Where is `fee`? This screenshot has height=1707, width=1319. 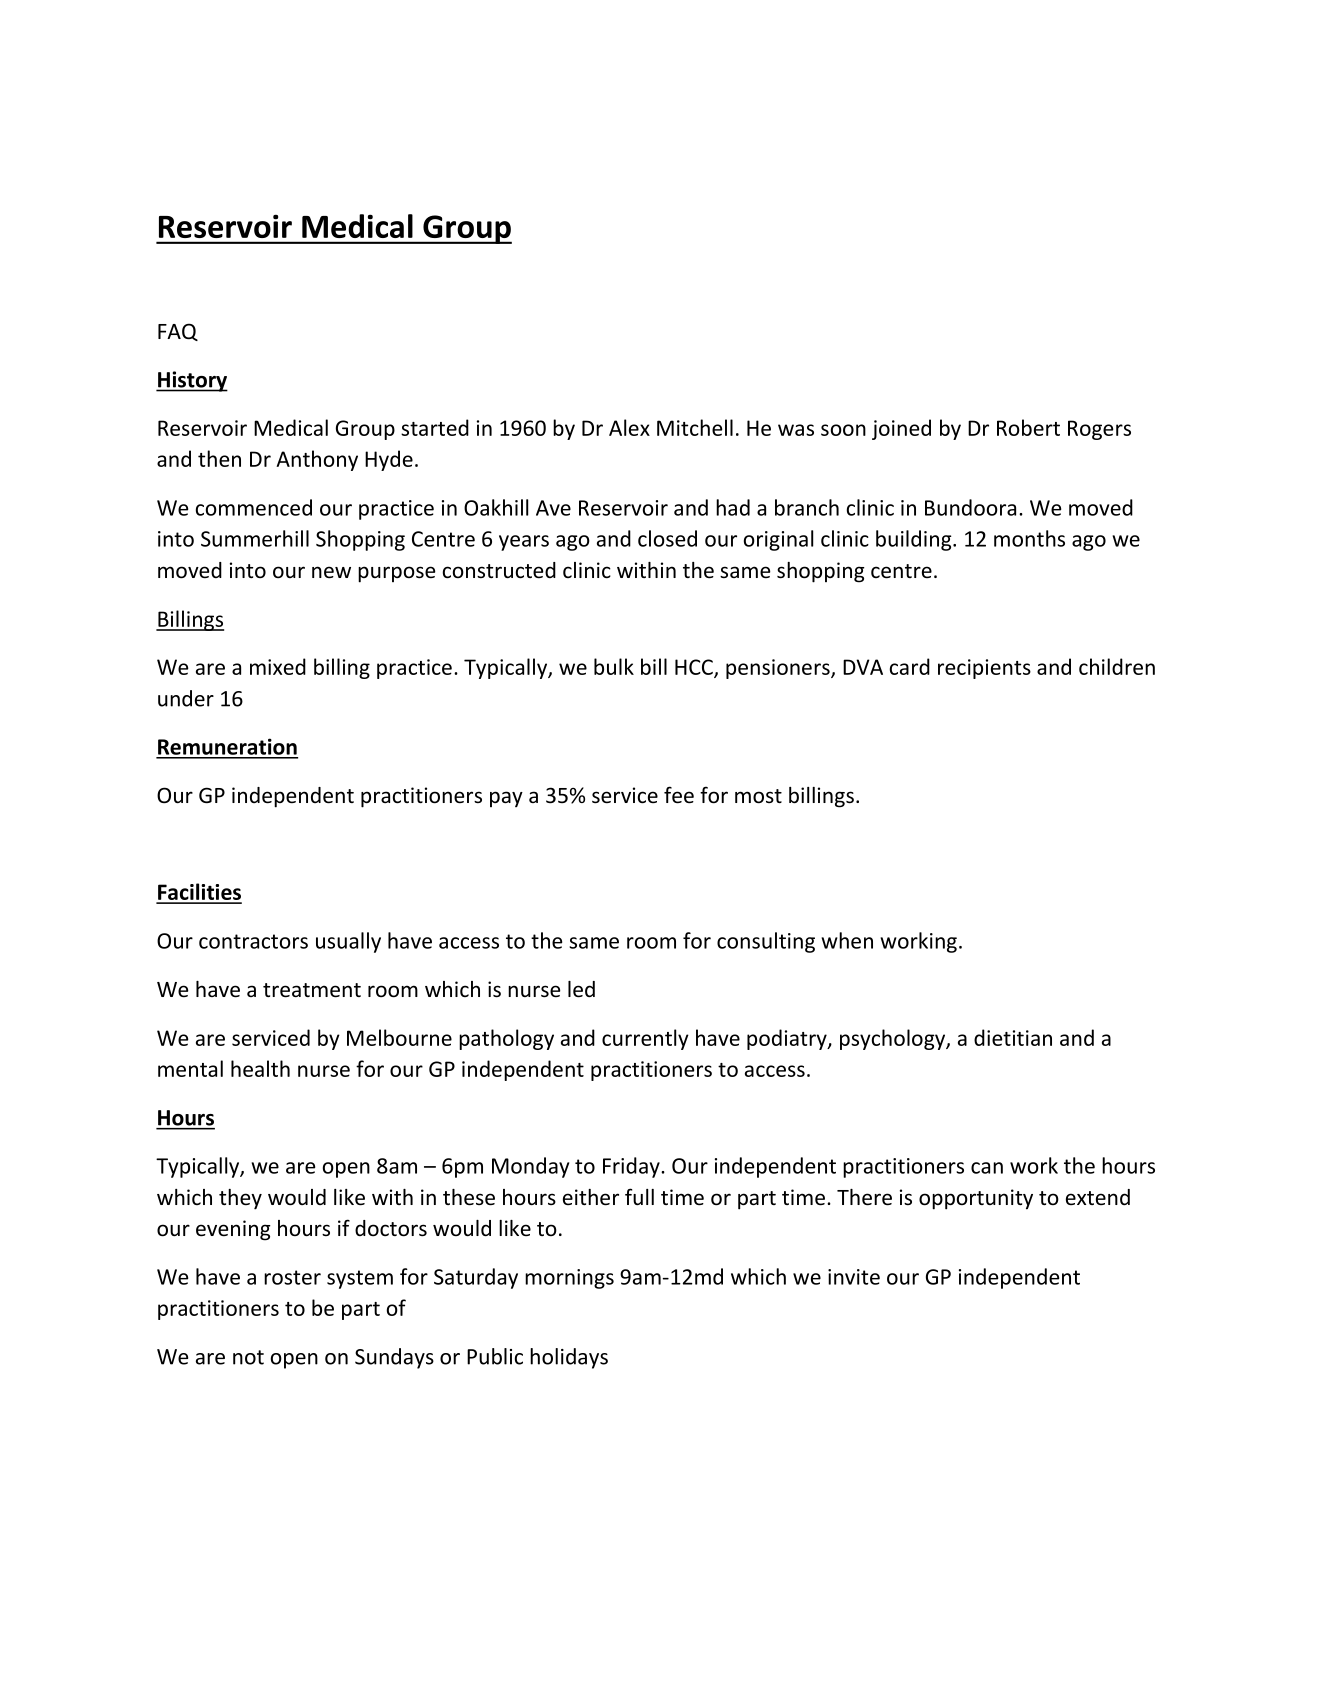
fee is located at coordinates (679, 795).
